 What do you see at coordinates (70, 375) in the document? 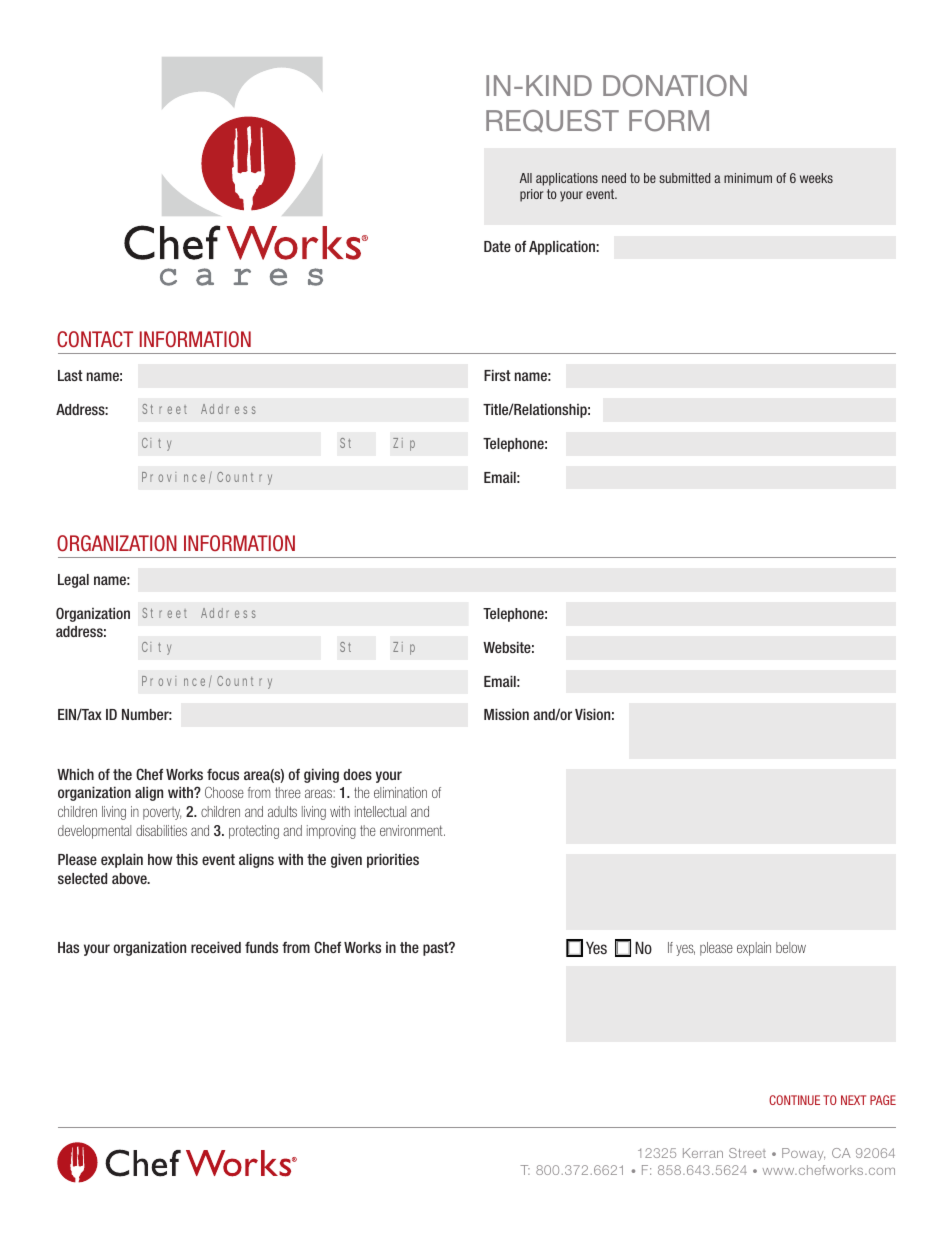
I see `Last` at bounding box center [70, 375].
